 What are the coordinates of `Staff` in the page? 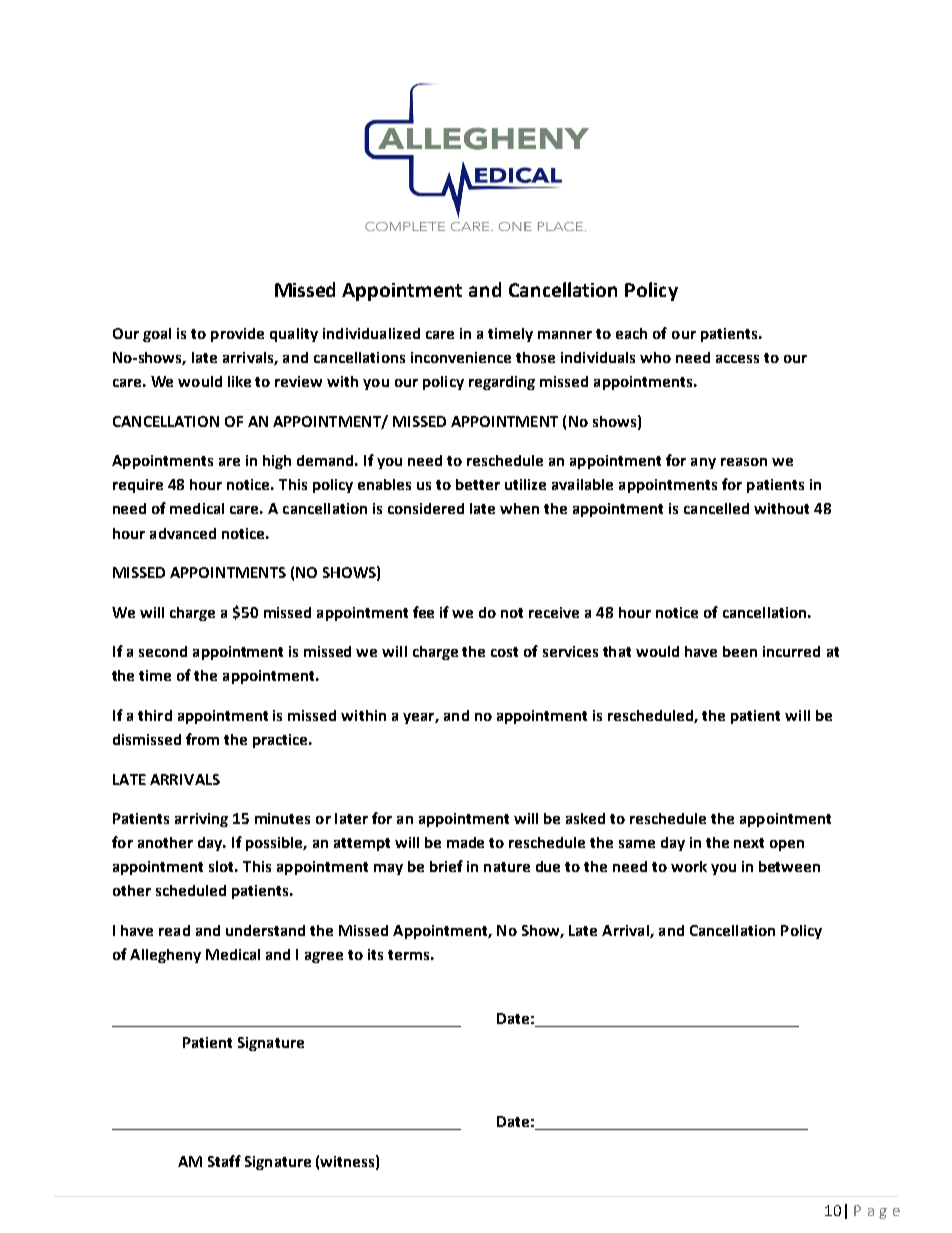 It's located at (224, 1161).
